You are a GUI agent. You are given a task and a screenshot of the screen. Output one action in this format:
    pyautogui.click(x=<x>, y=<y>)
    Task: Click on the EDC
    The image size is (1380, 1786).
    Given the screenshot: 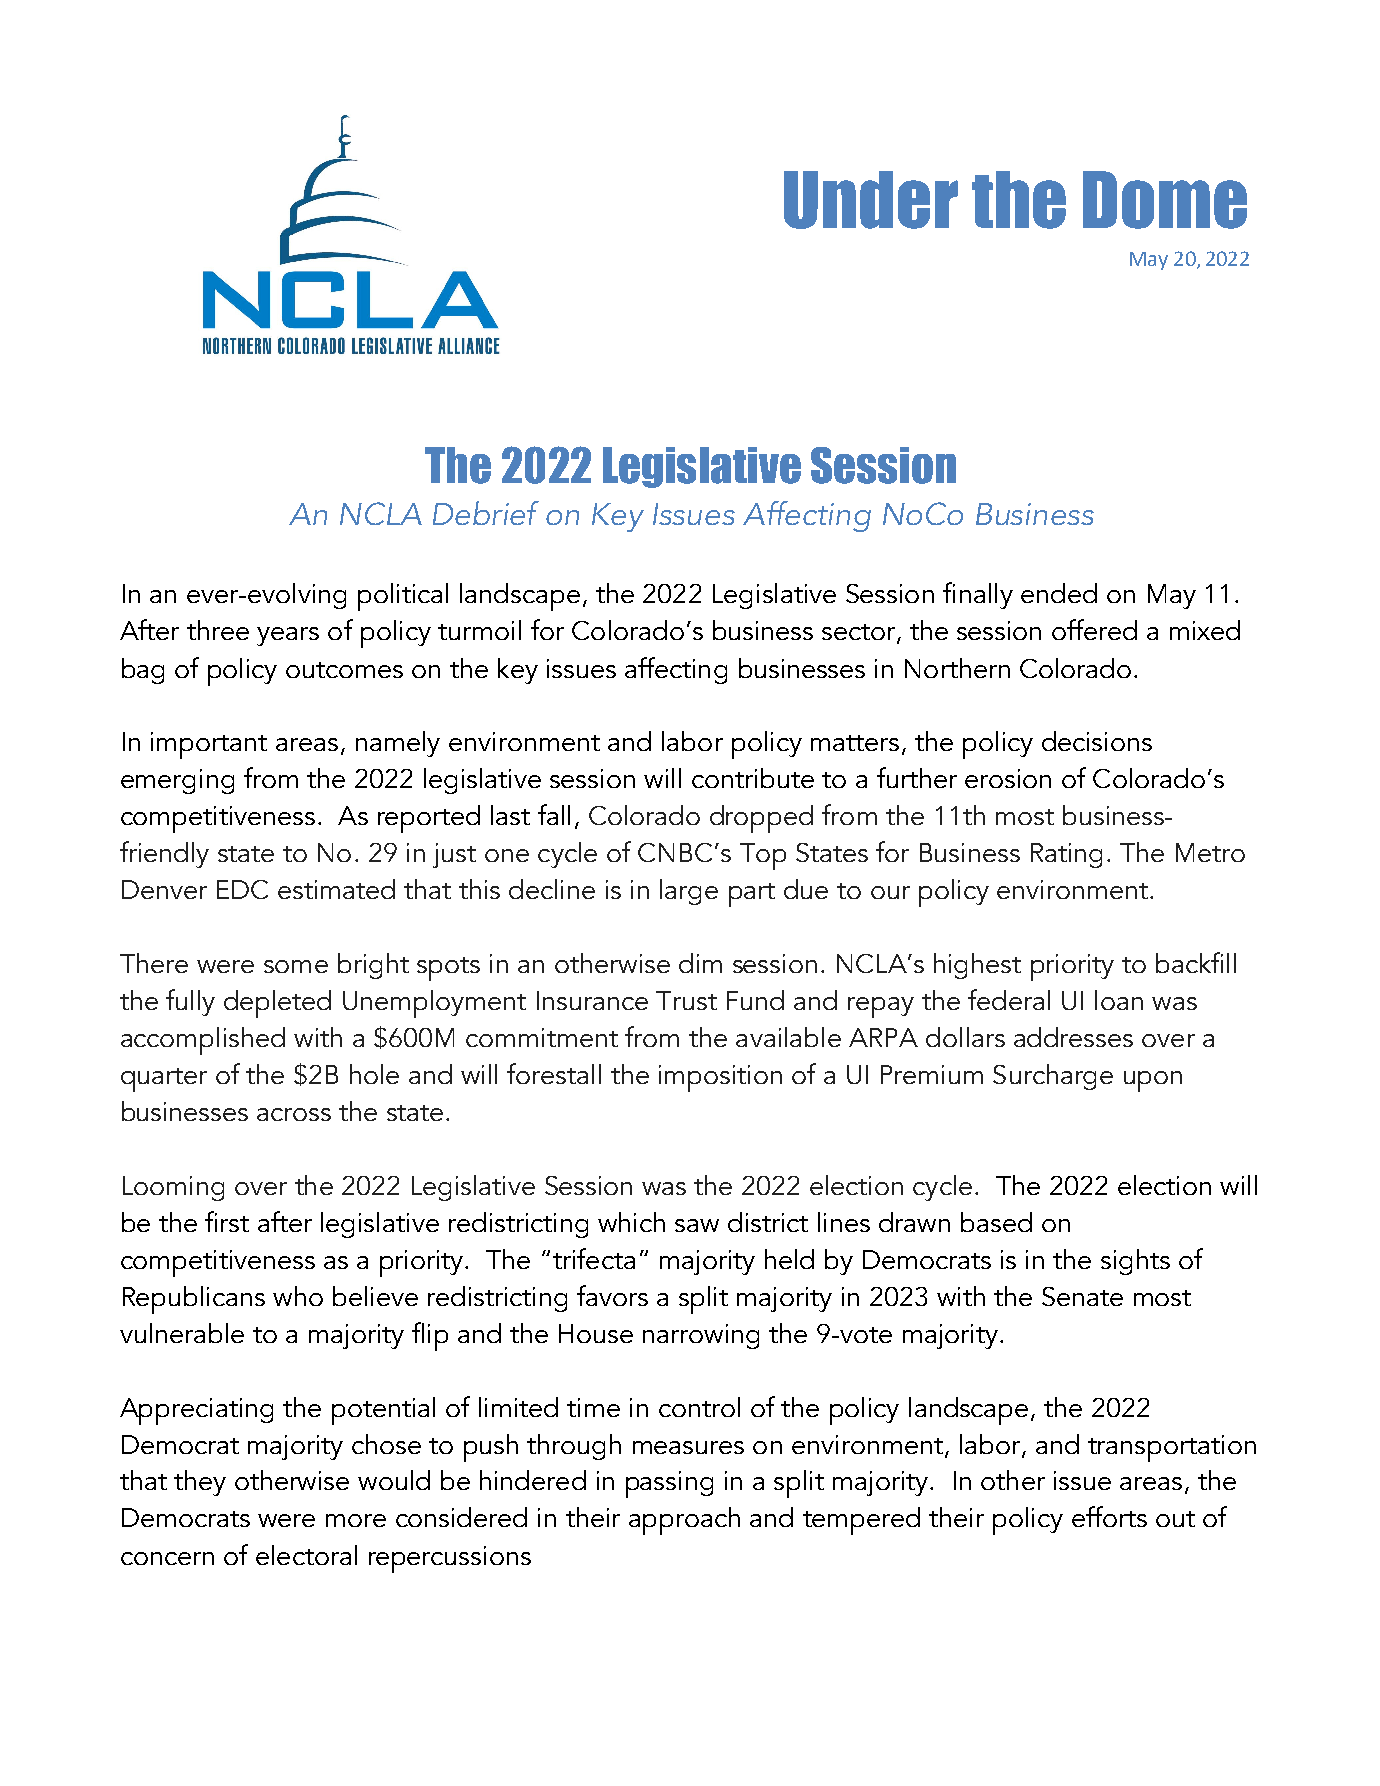 What is the action you would take?
    pyautogui.click(x=242, y=889)
